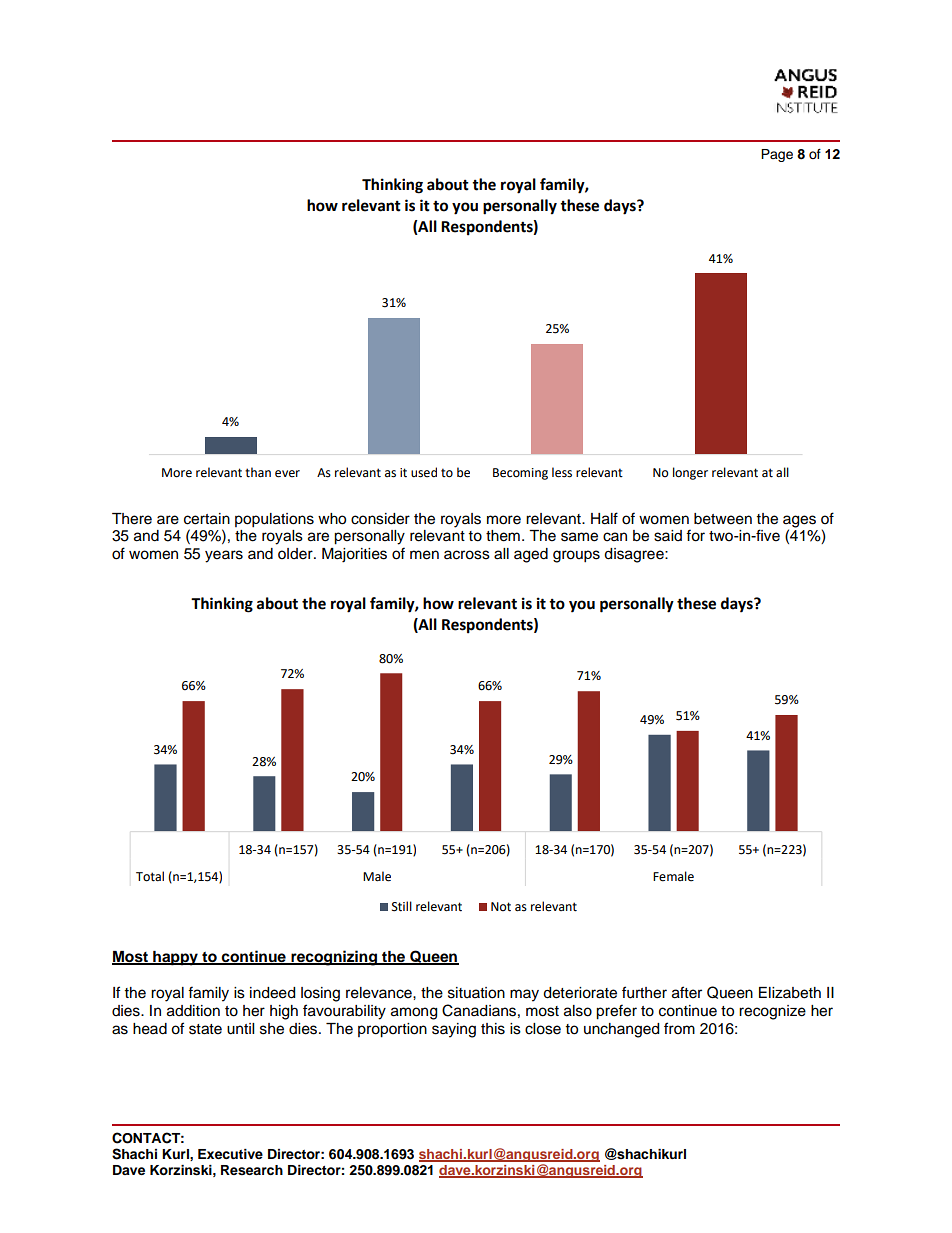 The height and width of the document is (1233, 952). What do you see at coordinates (695, 535) in the document?
I see `for` at bounding box center [695, 535].
